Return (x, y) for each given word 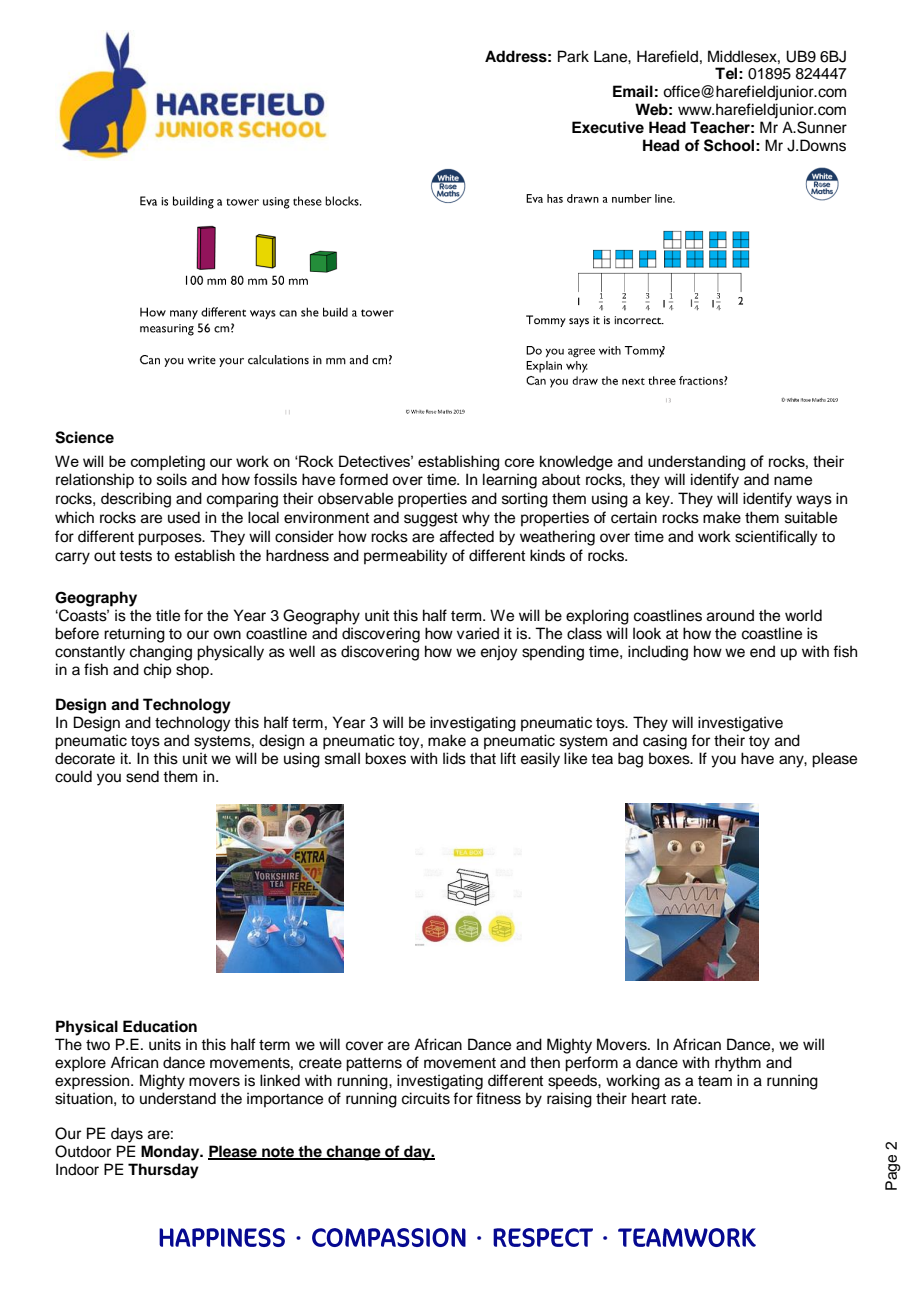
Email (633, 91)
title (168, 615)
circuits (426, 1098)
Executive (608, 127)
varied (478, 633)
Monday (171, 1153)
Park (573, 56)
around (730, 615)
